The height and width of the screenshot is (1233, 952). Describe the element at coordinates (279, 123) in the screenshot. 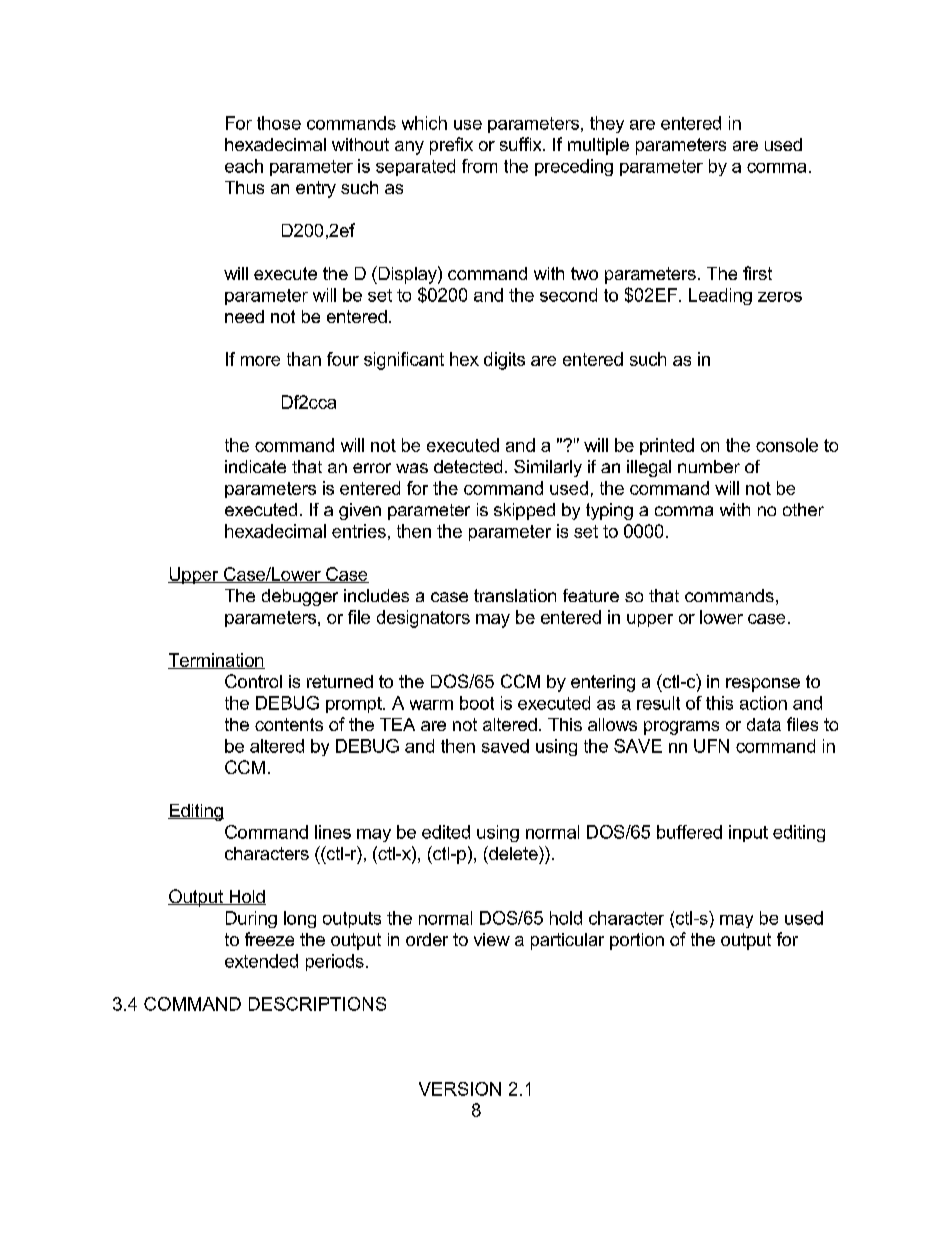

I see `those` at that location.
